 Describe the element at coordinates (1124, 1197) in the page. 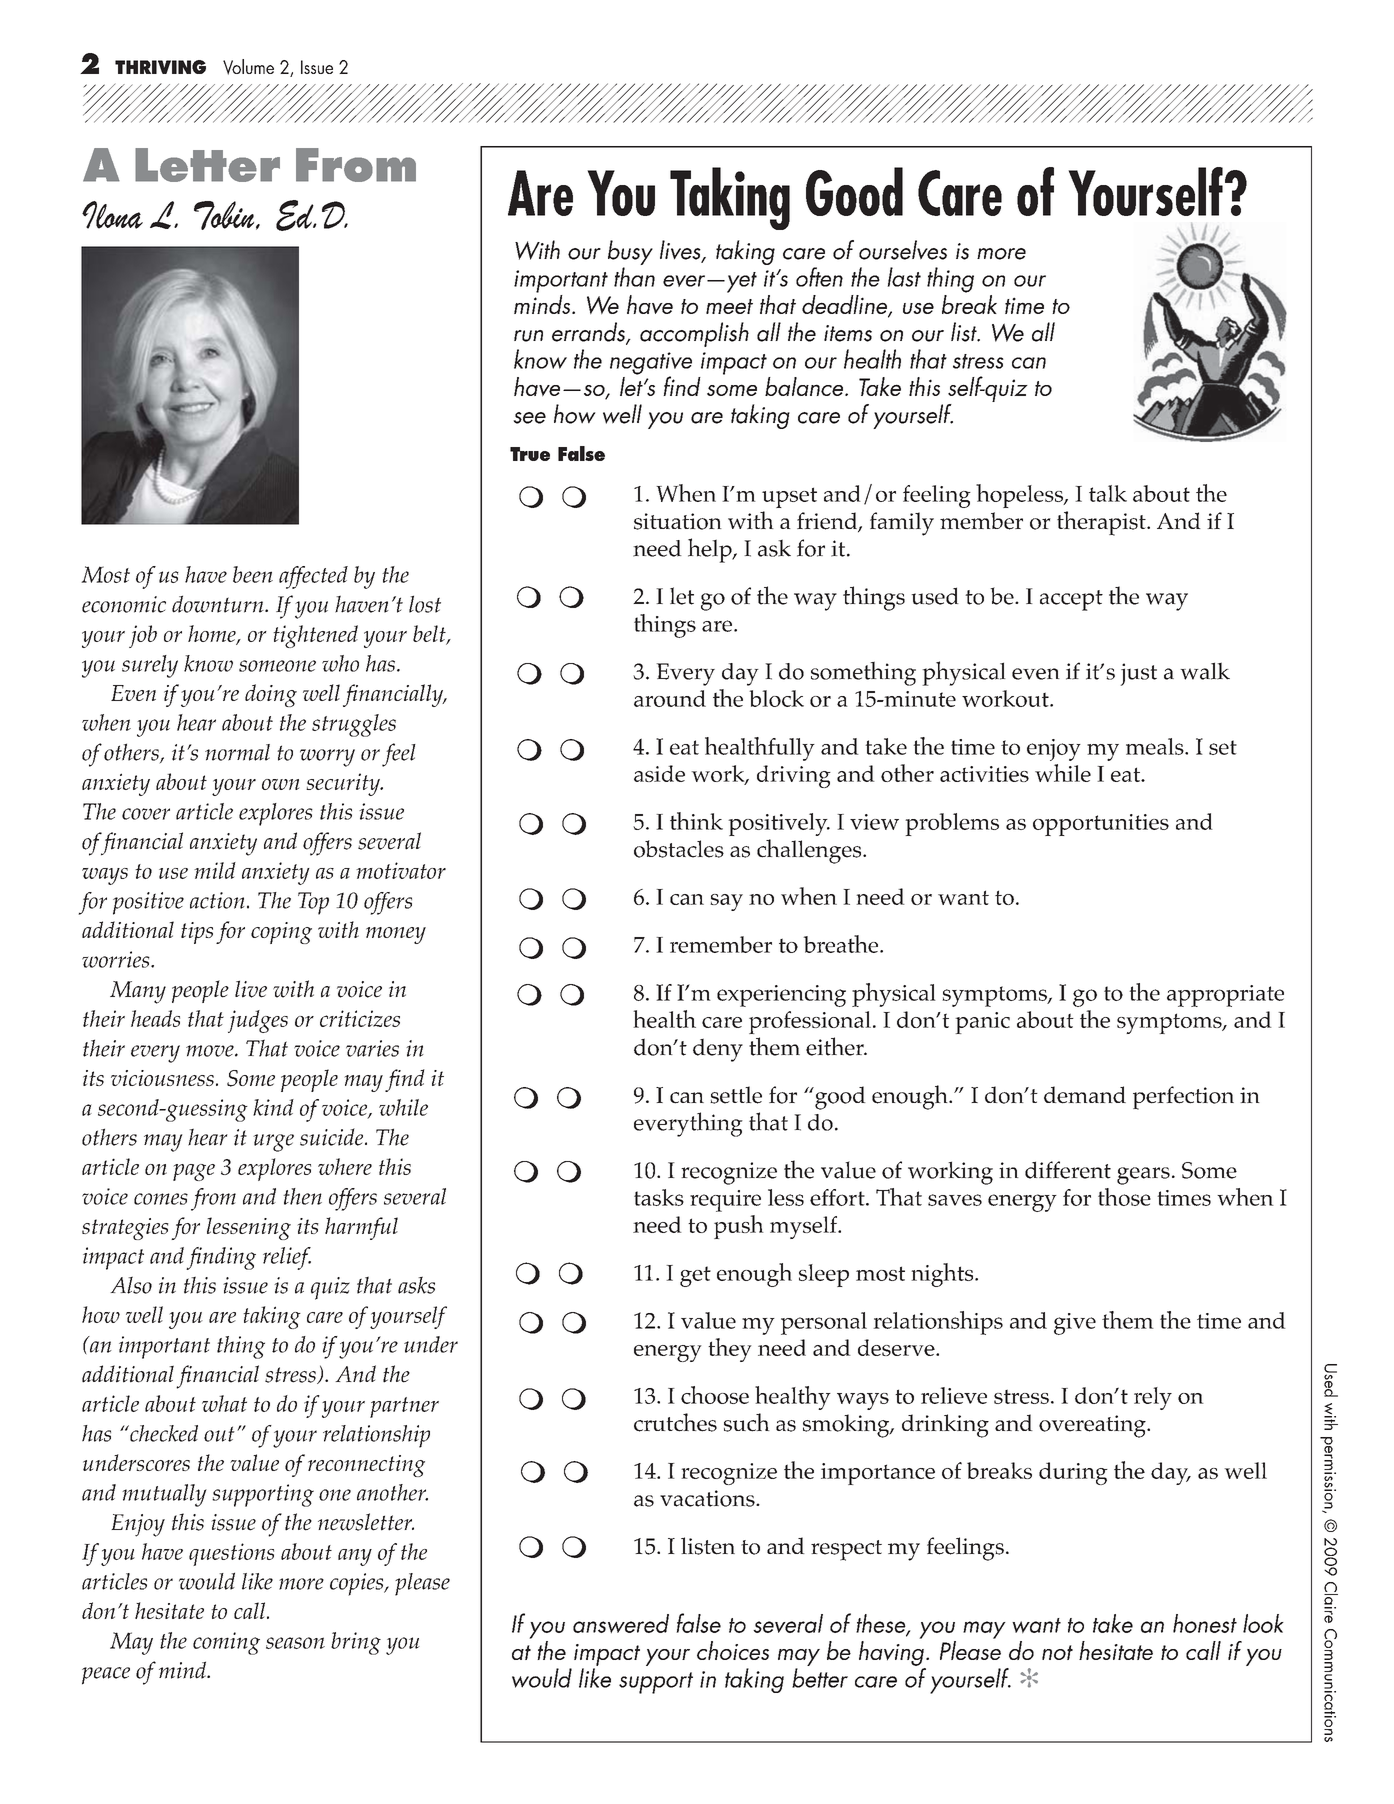

I see `those` at that location.
